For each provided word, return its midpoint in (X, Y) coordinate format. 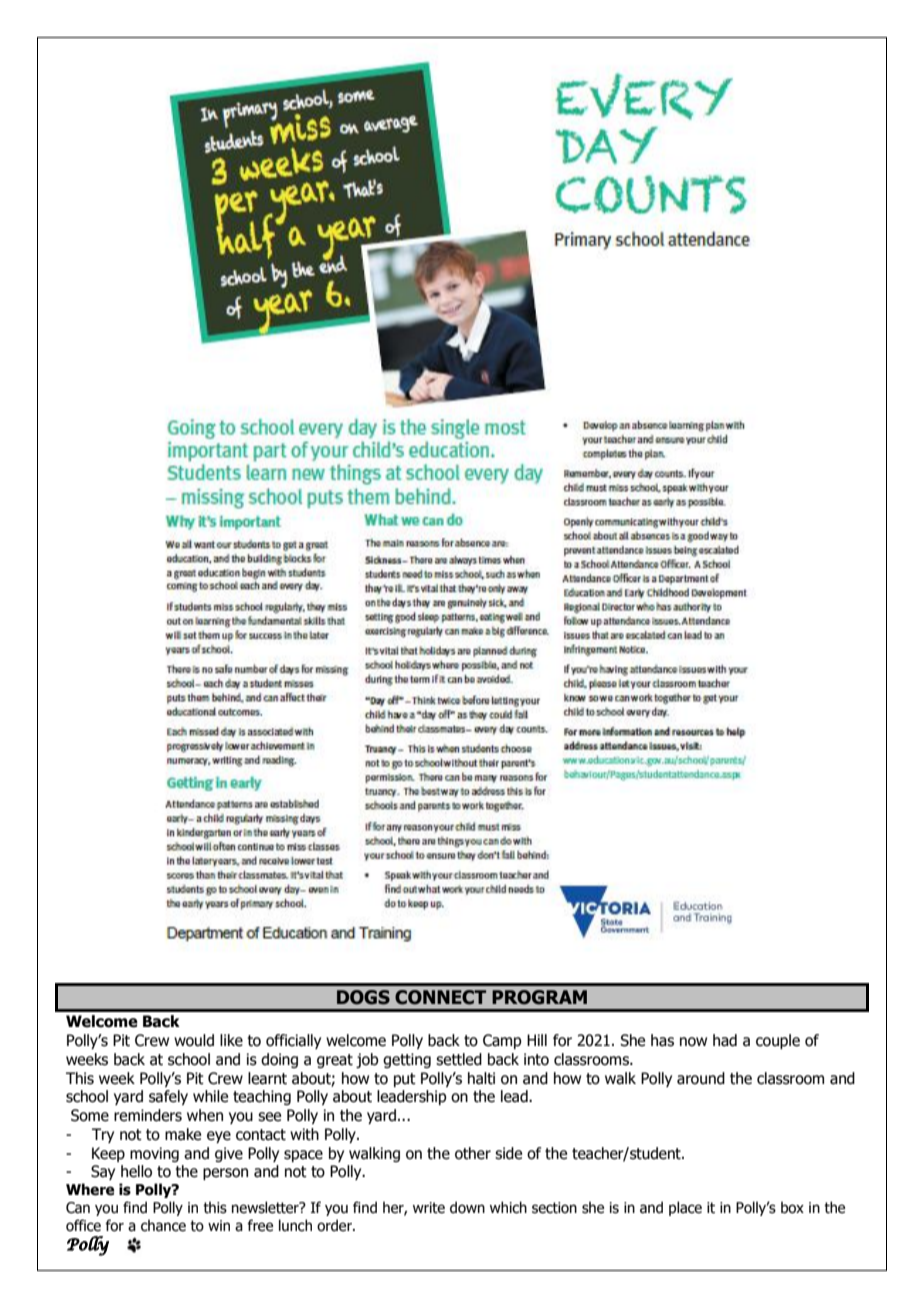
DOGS (363, 997)
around (701, 1078)
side (508, 1153)
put (405, 1080)
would (194, 1040)
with (304, 1134)
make (183, 1134)
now (693, 1042)
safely (168, 1097)
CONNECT (440, 997)
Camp (502, 1041)
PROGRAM (539, 997)
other (473, 1153)
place (685, 1208)
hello (136, 1171)
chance (163, 1225)
